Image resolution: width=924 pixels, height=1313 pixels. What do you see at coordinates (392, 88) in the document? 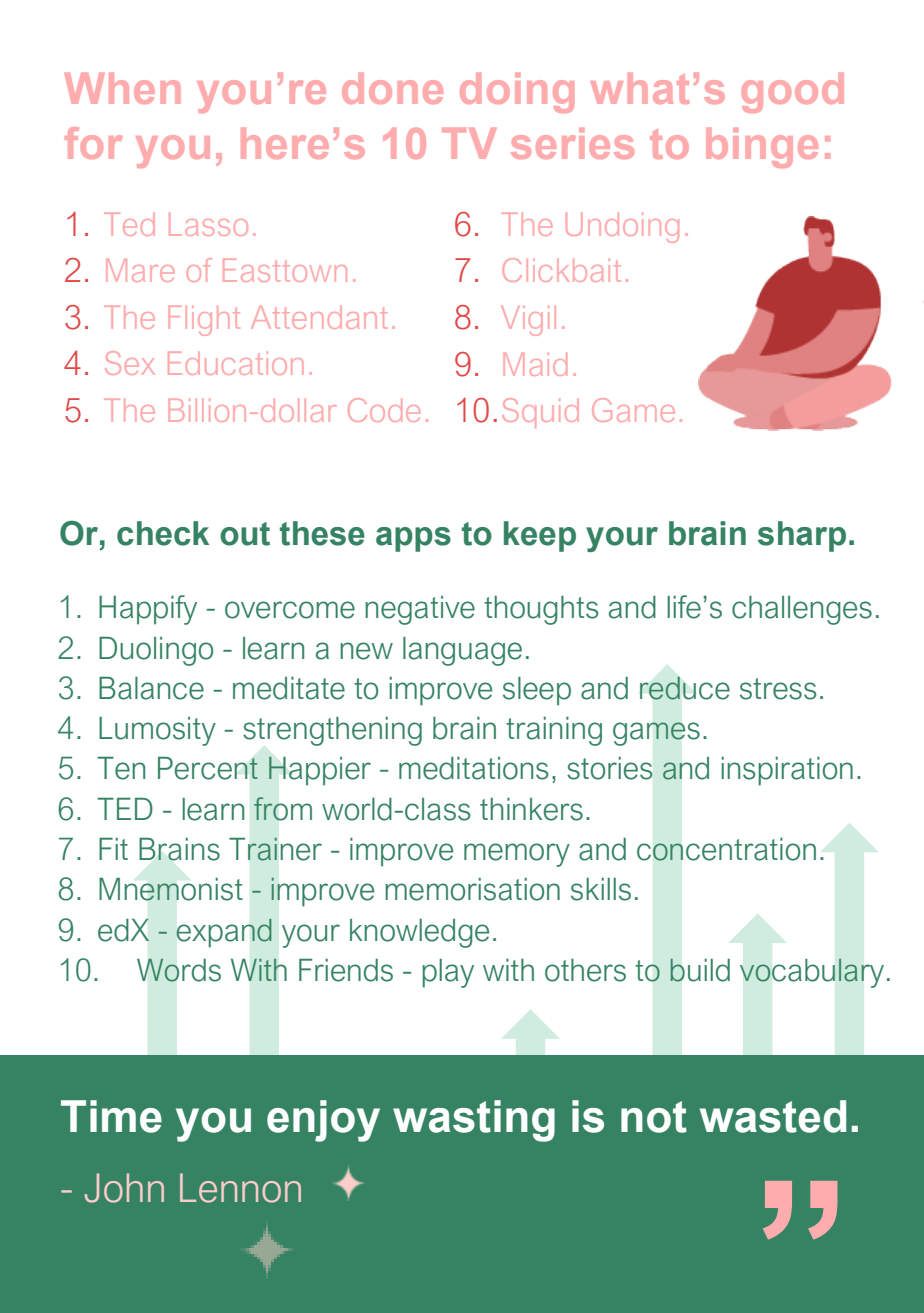
I see `done` at bounding box center [392, 88].
